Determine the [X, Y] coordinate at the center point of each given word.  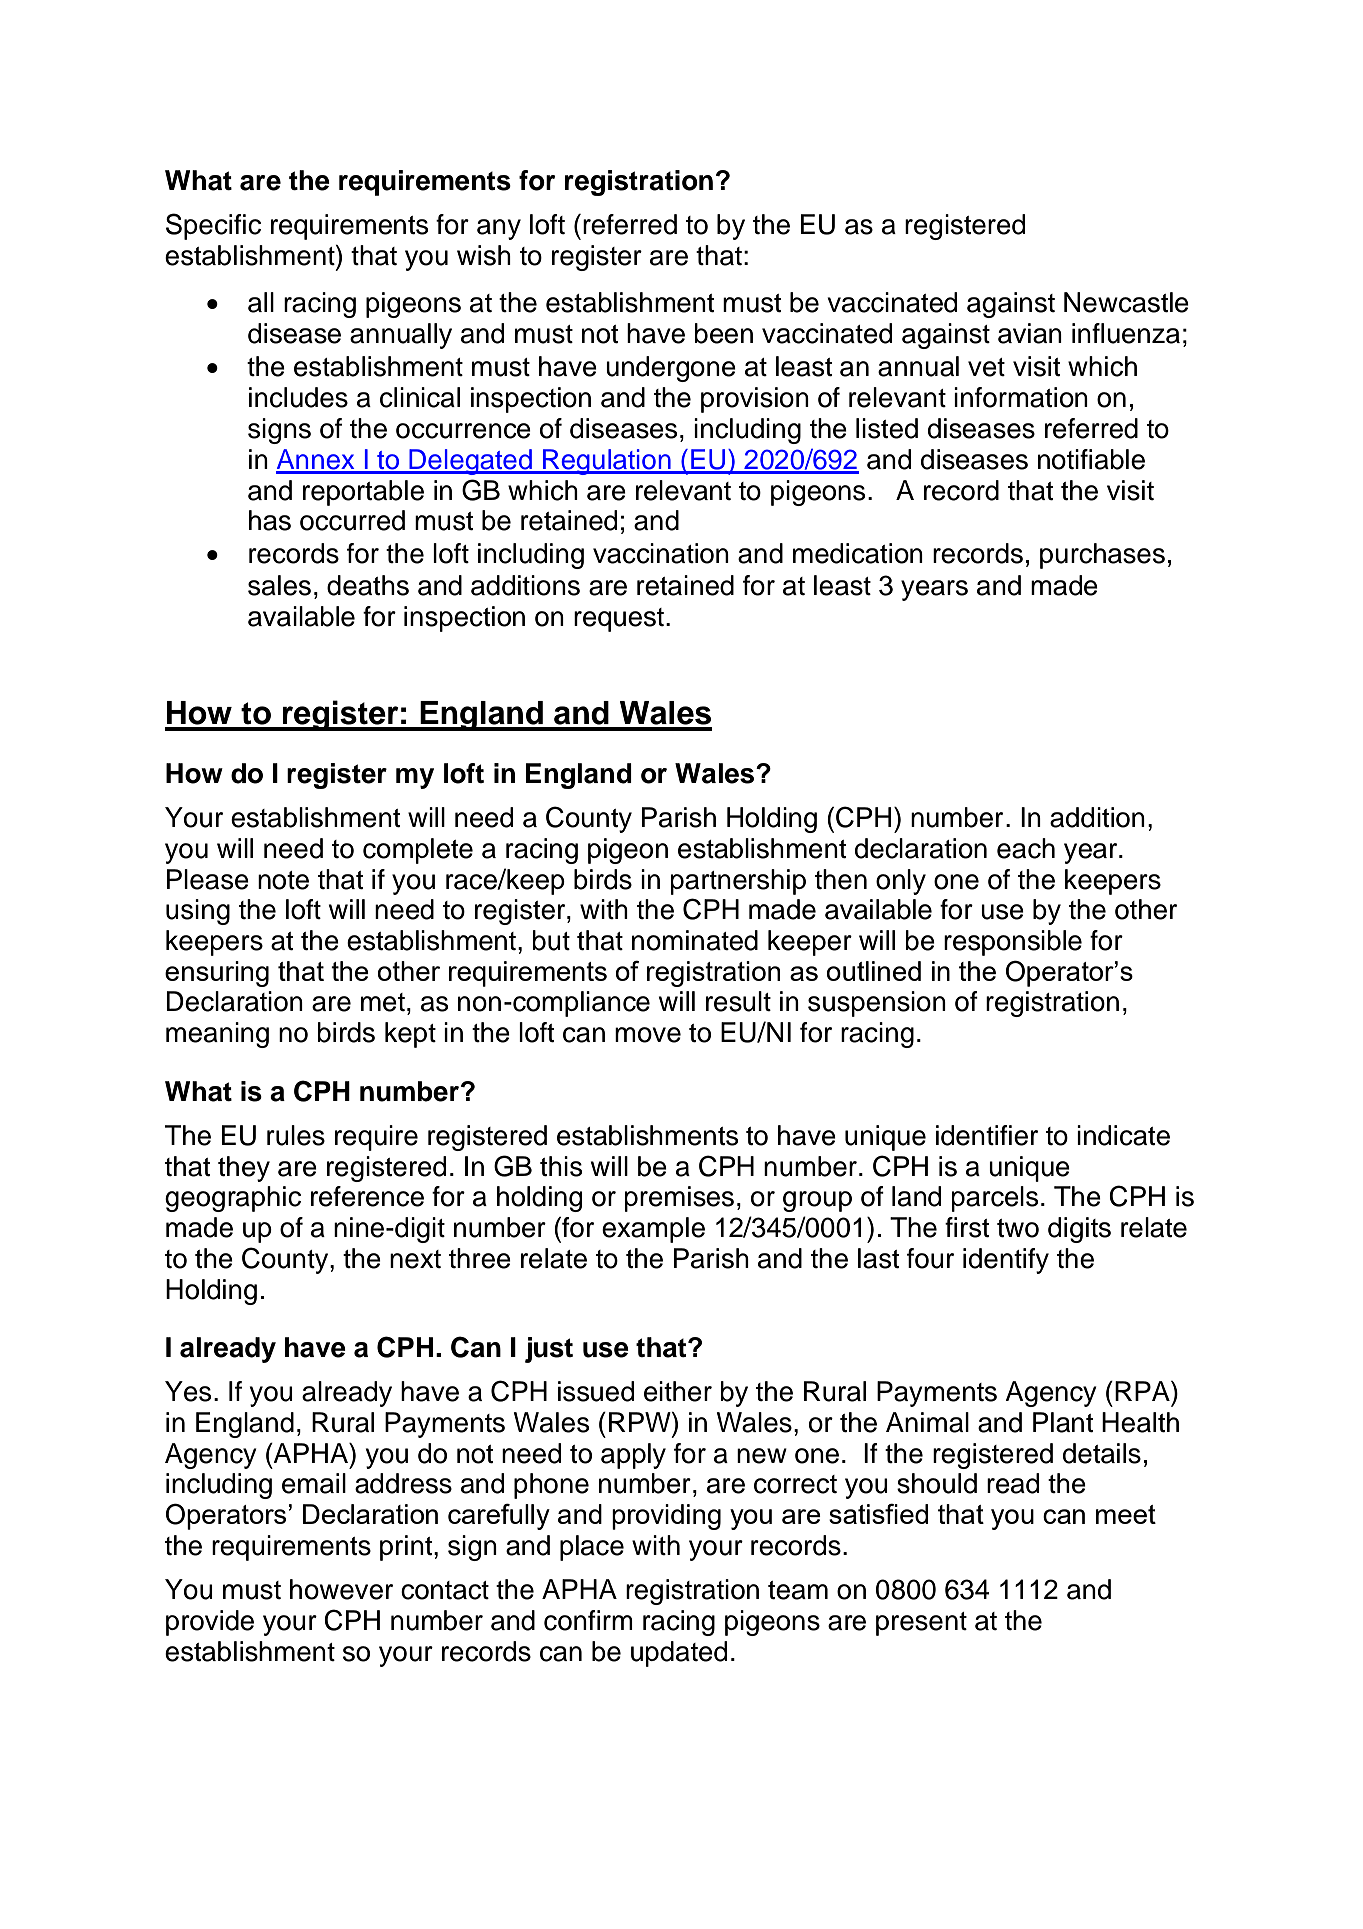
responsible [1013, 943]
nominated [695, 940]
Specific [213, 226]
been [723, 333]
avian [1030, 333]
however [341, 1589]
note [283, 880]
